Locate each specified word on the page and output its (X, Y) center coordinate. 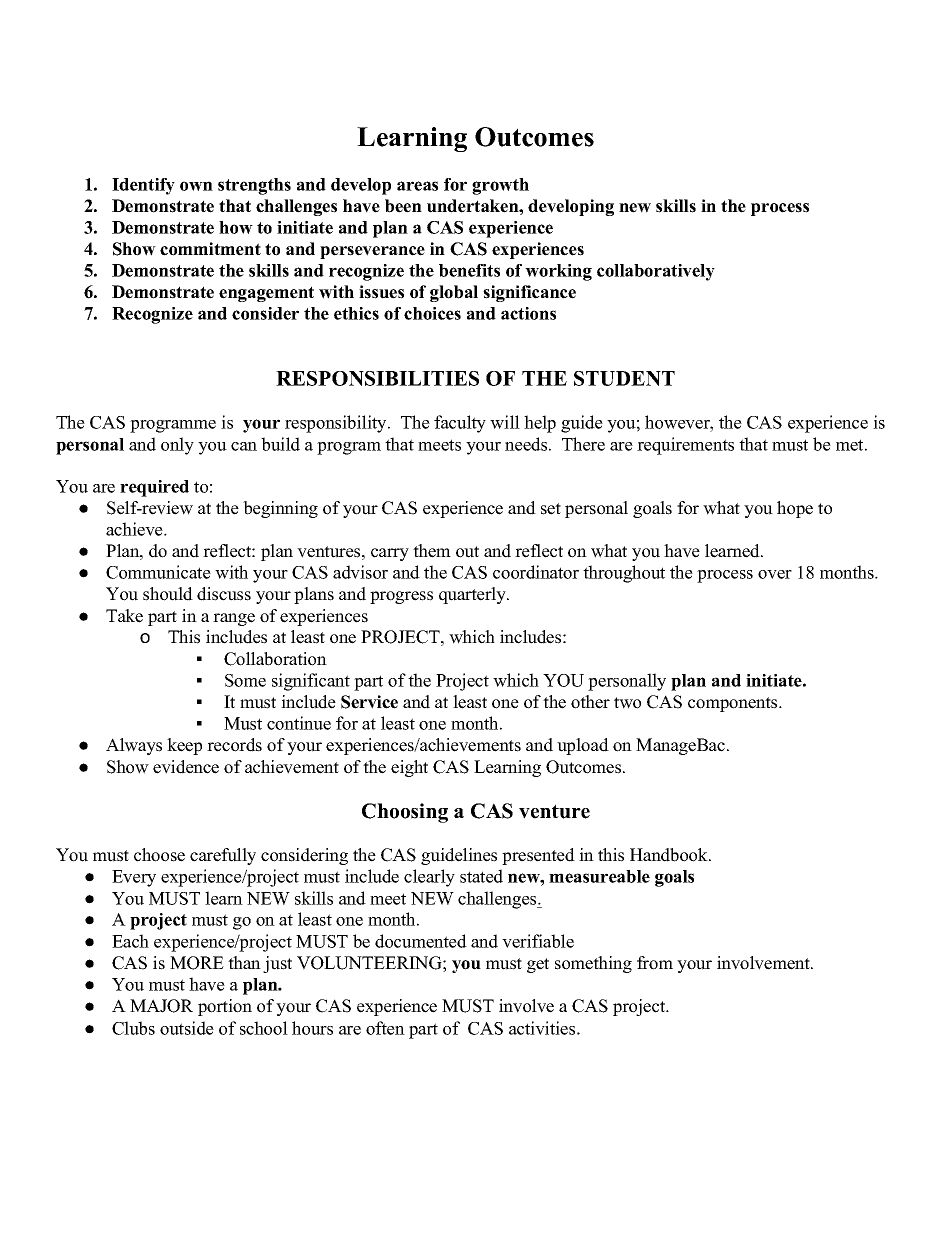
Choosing (405, 813)
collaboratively (656, 272)
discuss (224, 594)
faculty (460, 424)
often (385, 1028)
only (177, 446)
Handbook (670, 855)
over (775, 574)
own (196, 186)
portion (225, 1007)
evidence (186, 767)
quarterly (473, 595)
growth (500, 186)
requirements (685, 446)
